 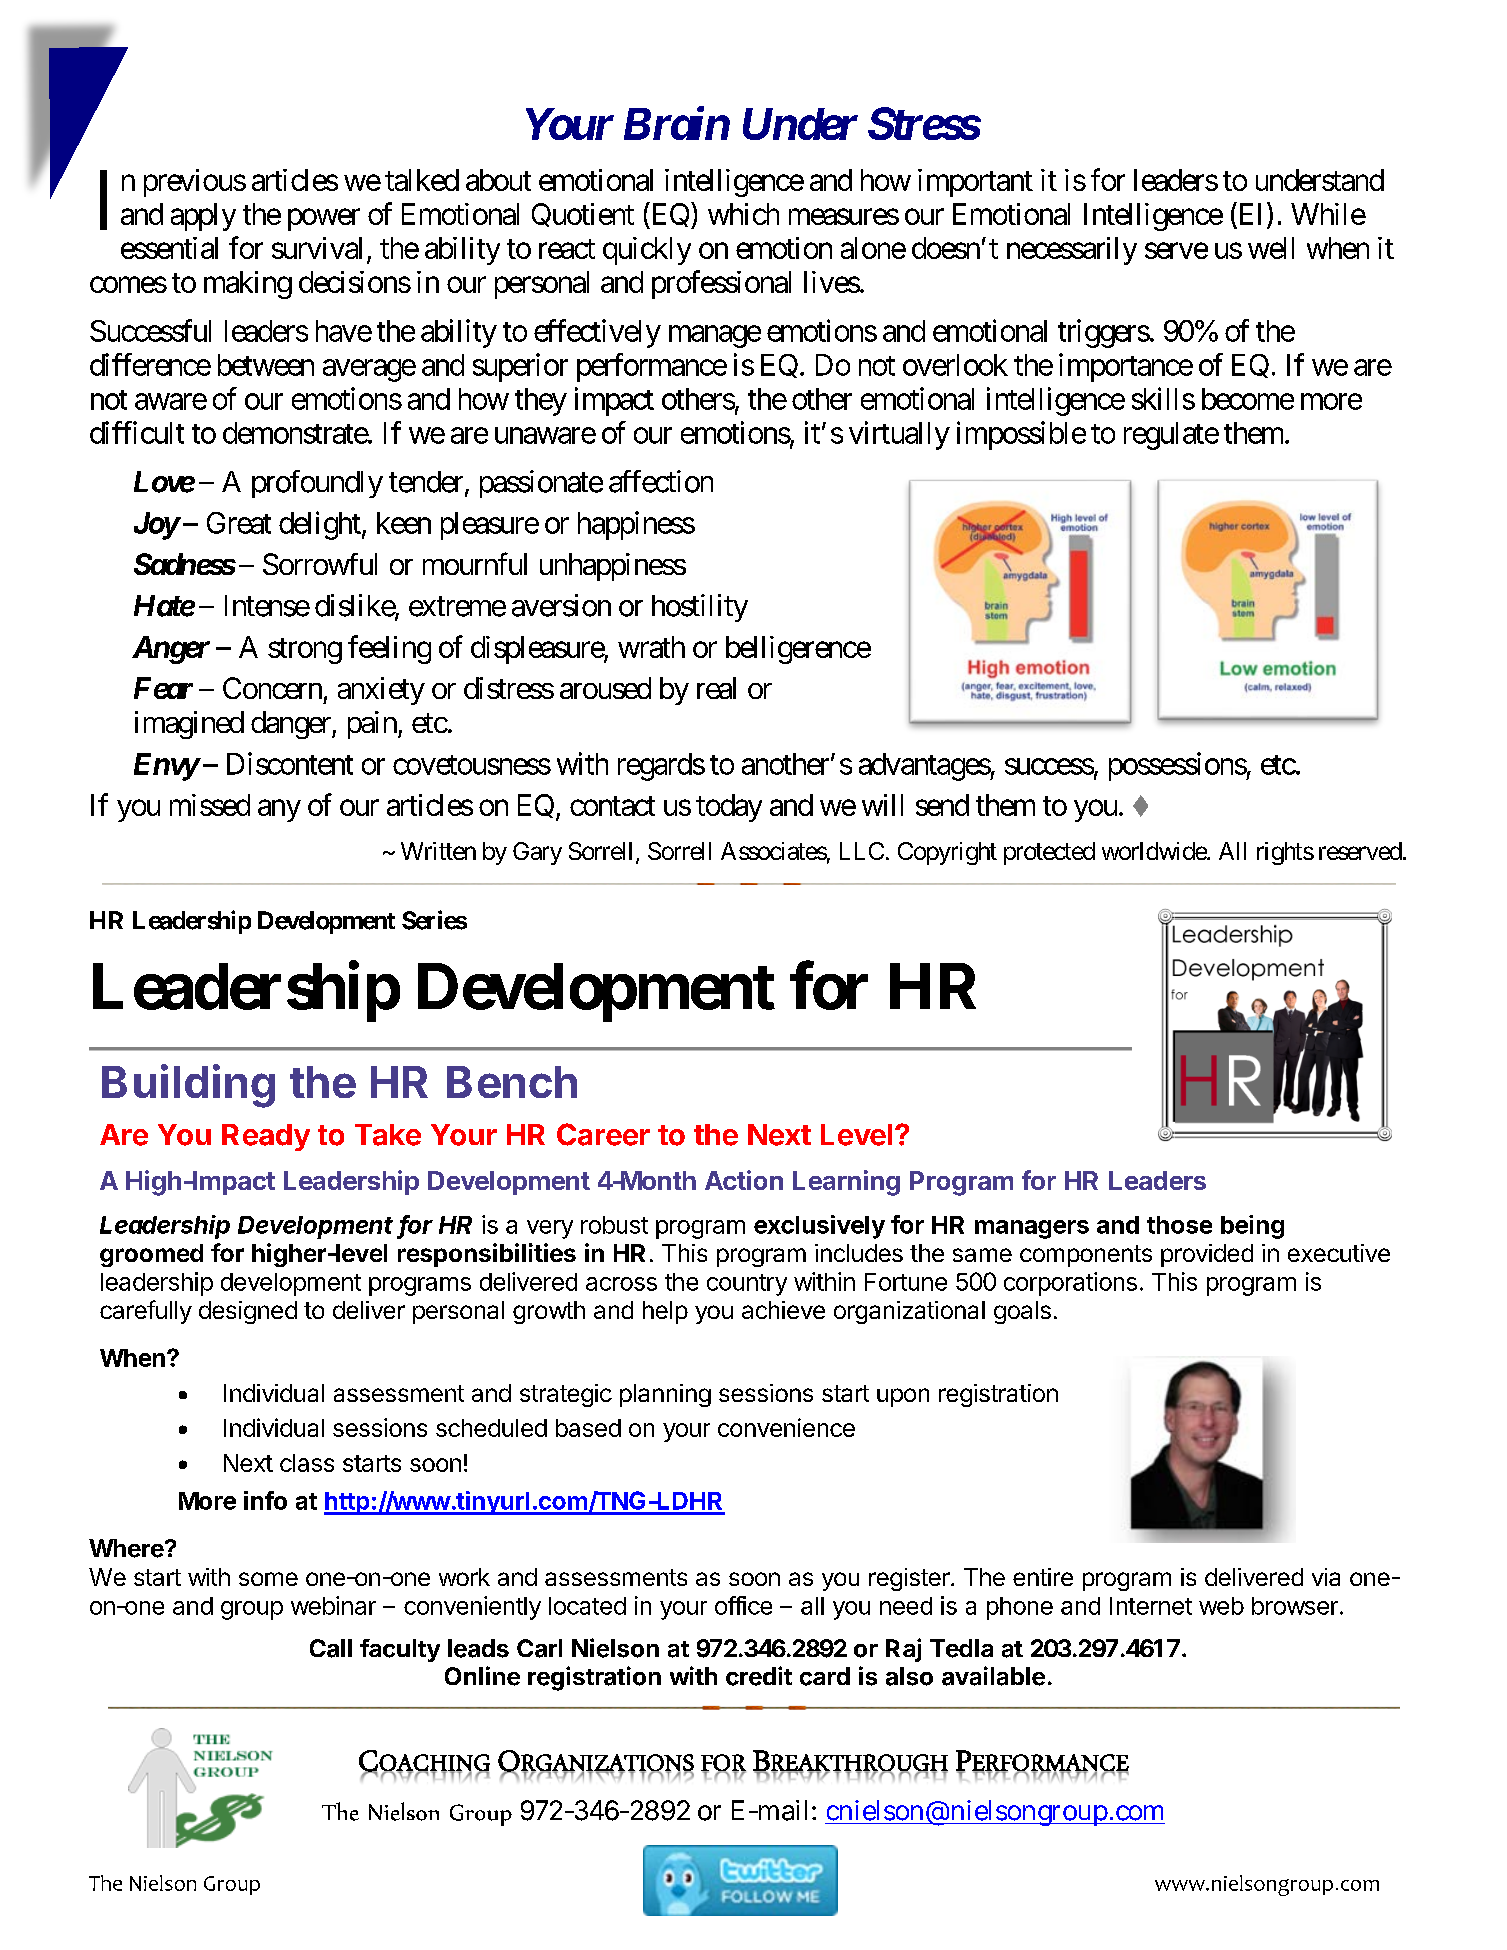 What do you see at coordinates (331, 1648) in the document?
I see `Call` at bounding box center [331, 1648].
